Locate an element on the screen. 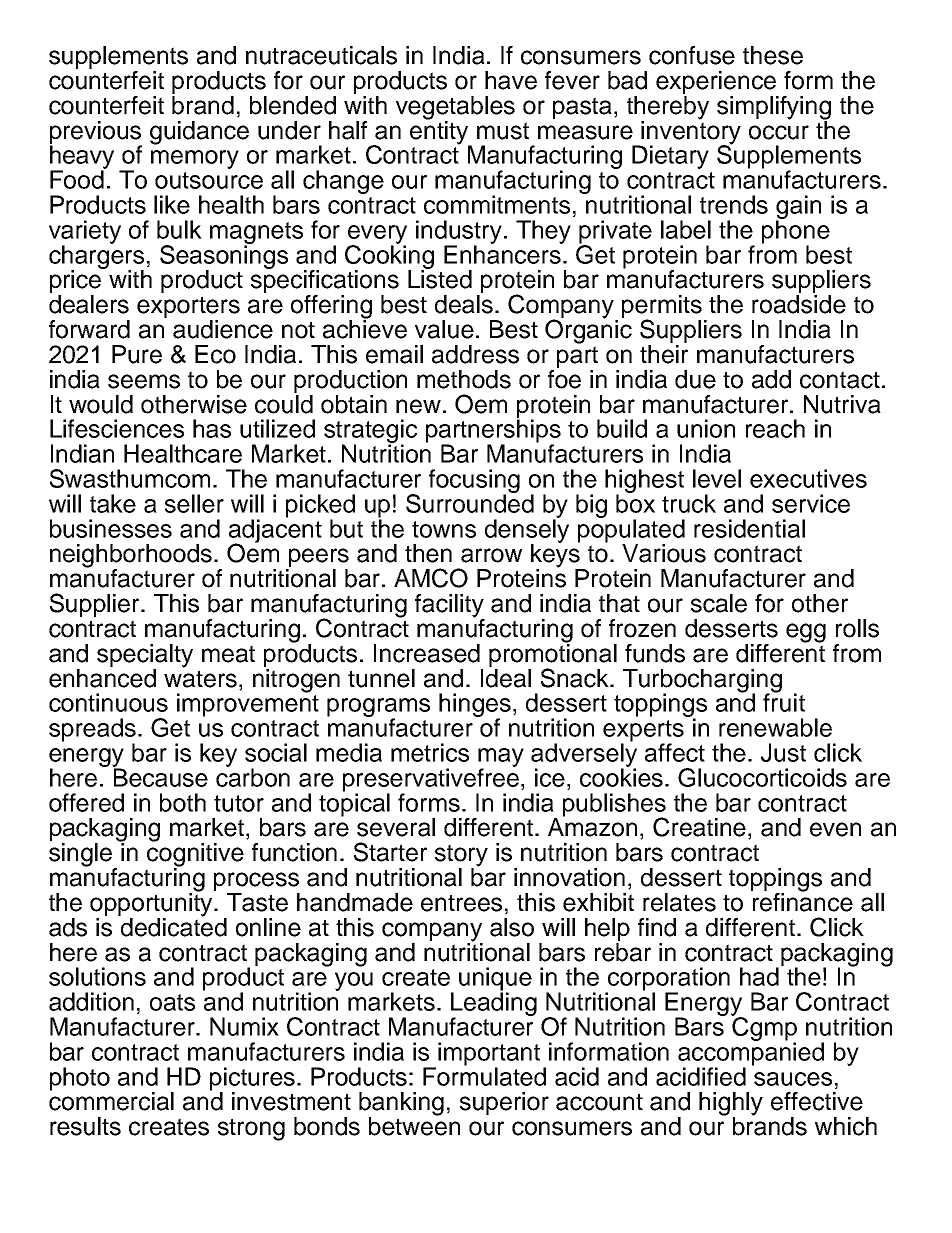 The width and height of the screenshot is (952, 1233). Just is located at coordinates (783, 752).
